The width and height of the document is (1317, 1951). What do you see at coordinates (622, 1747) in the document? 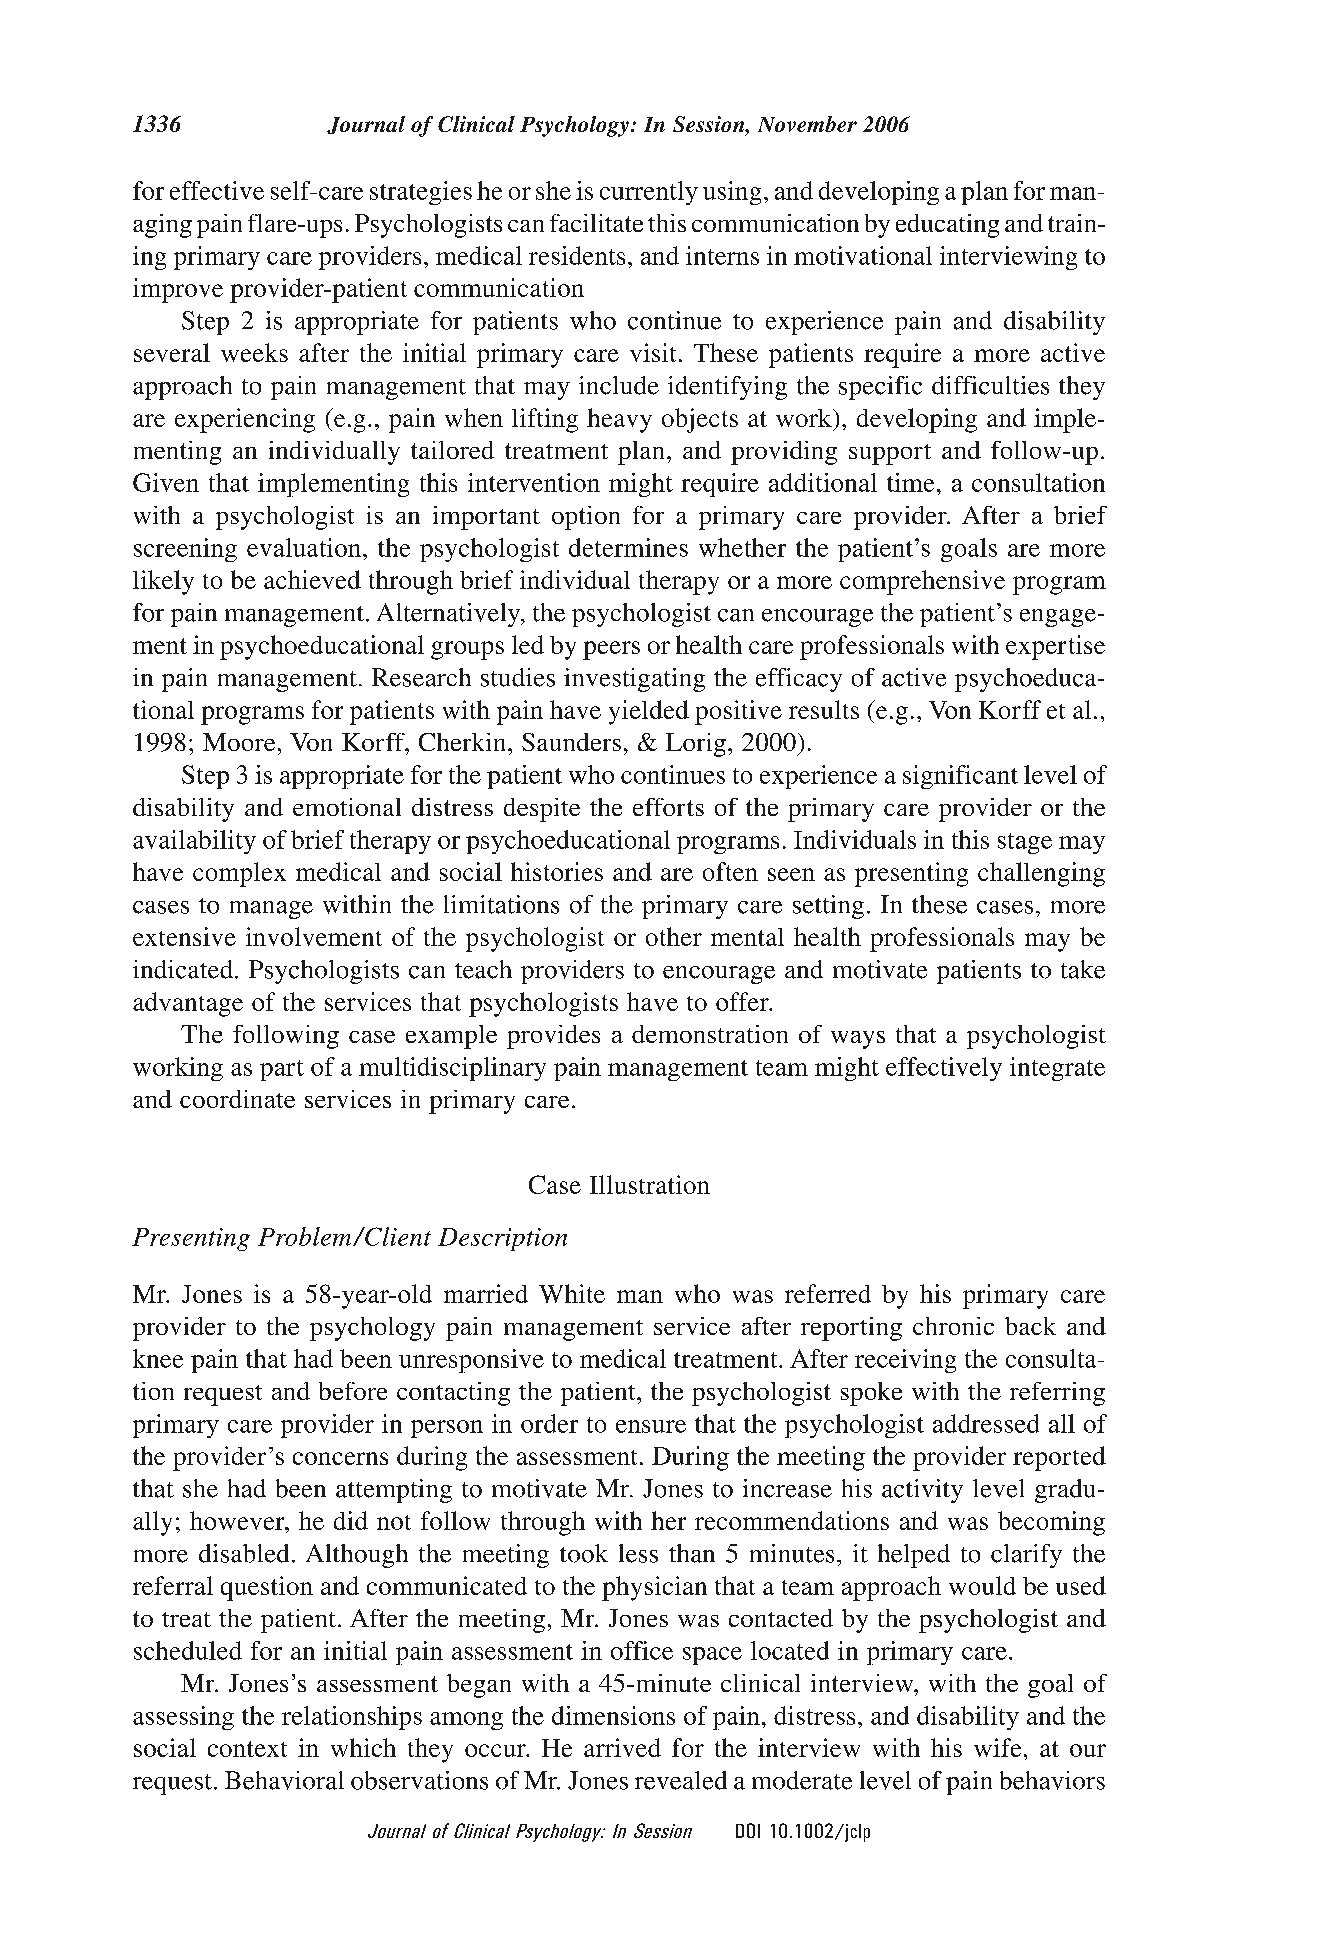
I see `arrived` at bounding box center [622, 1747].
